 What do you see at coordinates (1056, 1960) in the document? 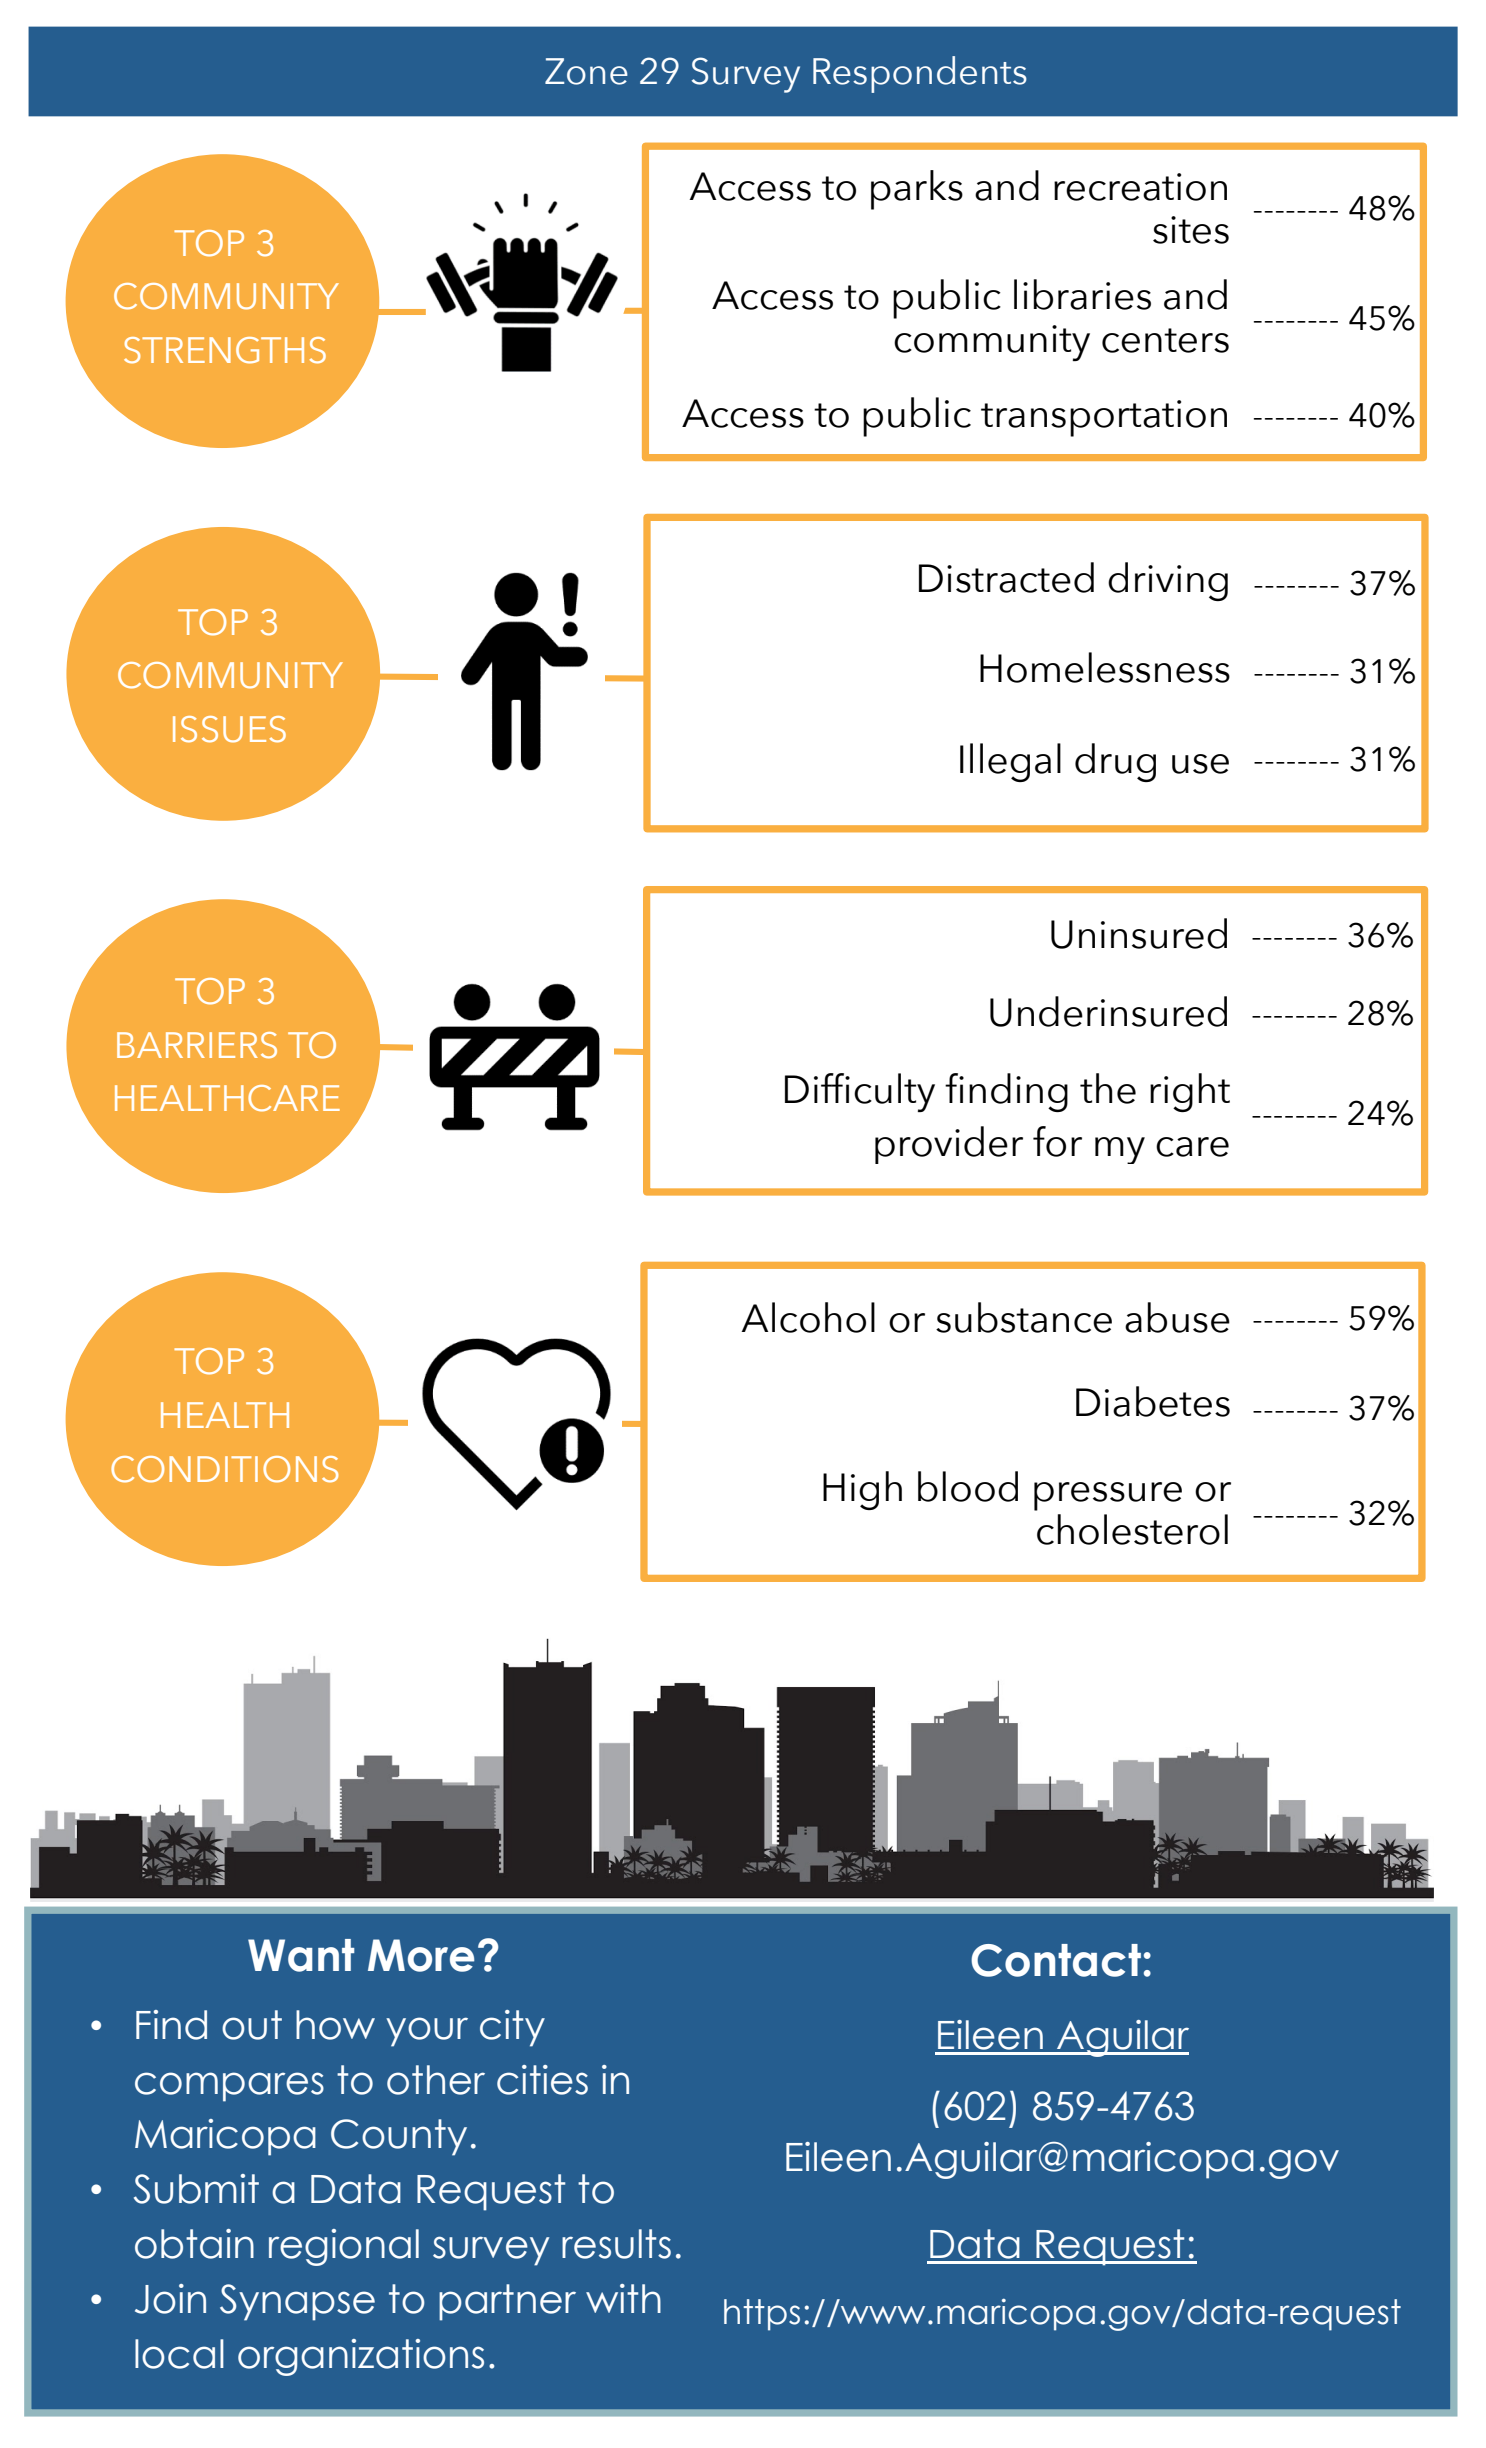
I see `Contact` at bounding box center [1056, 1960].
